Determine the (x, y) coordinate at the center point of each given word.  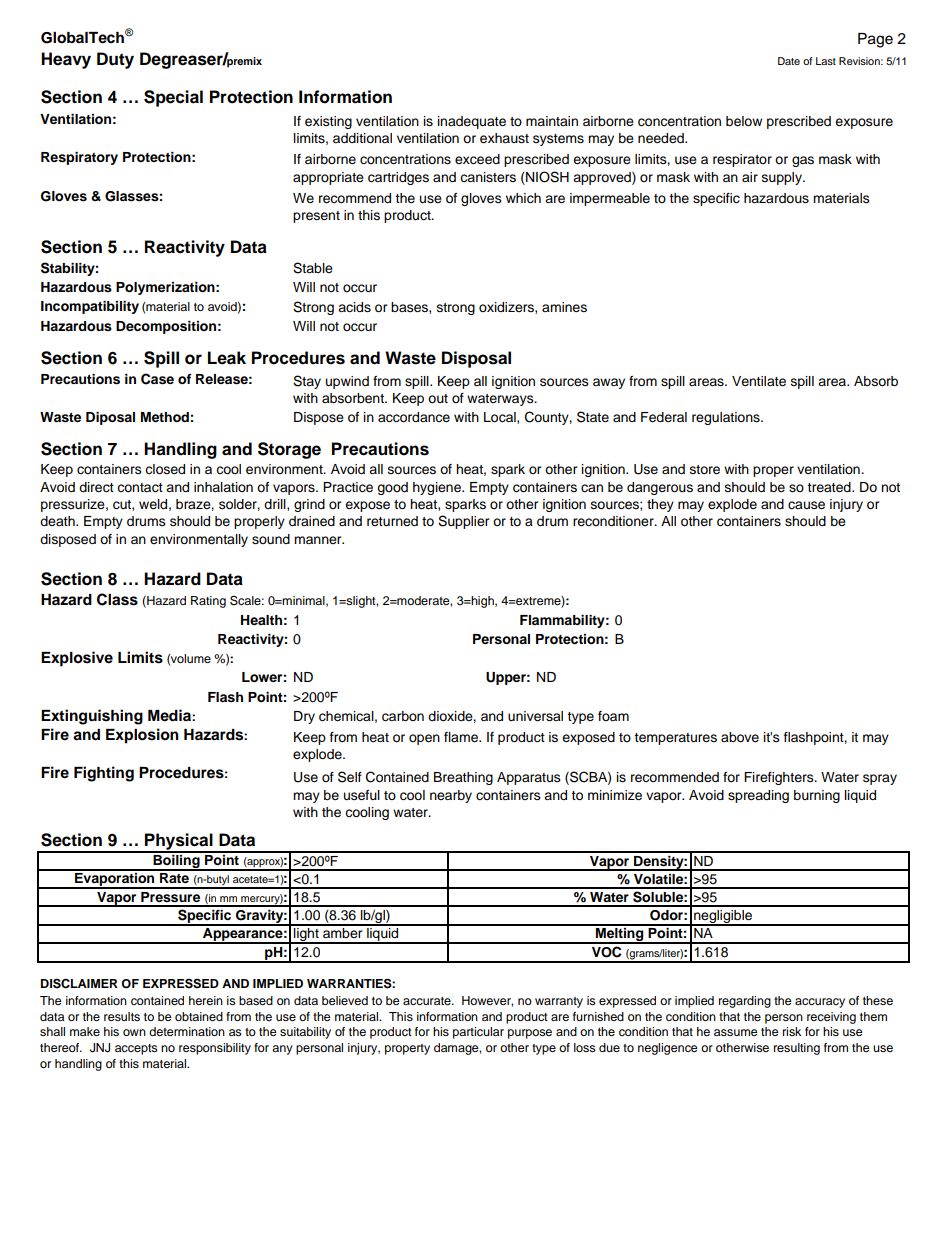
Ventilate (759, 381)
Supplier (464, 522)
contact (140, 488)
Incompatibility (90, 307)
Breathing (463, 778)
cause (806, 505)
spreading (758, 796)
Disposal (476, 359)
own (134, 1032)
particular (478, 1033)
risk (792, 1031)
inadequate (472, 122)
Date (789, 61)
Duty (115, 60)
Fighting (104, 774)
